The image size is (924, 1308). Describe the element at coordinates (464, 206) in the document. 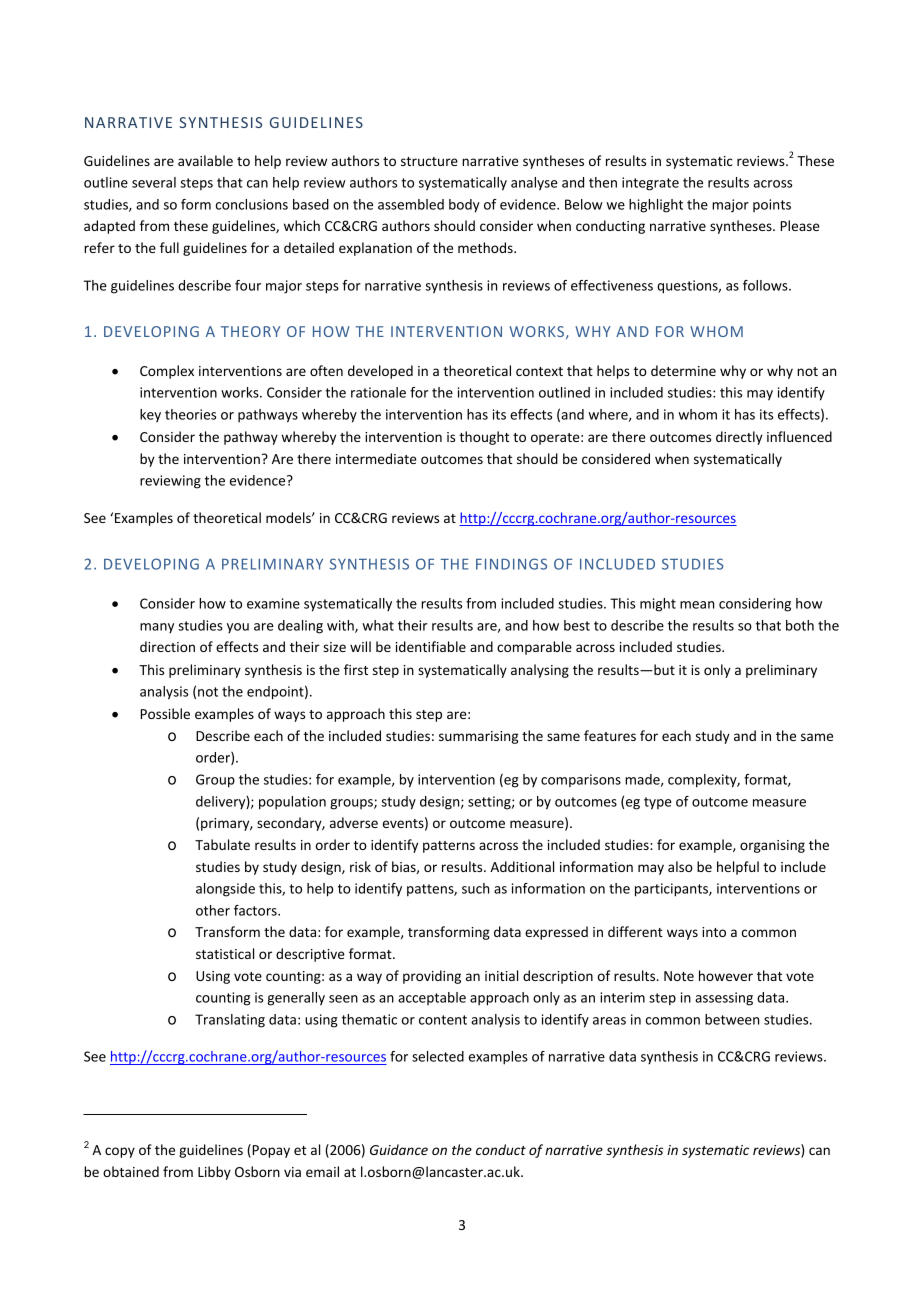

I see `body` at that location.
